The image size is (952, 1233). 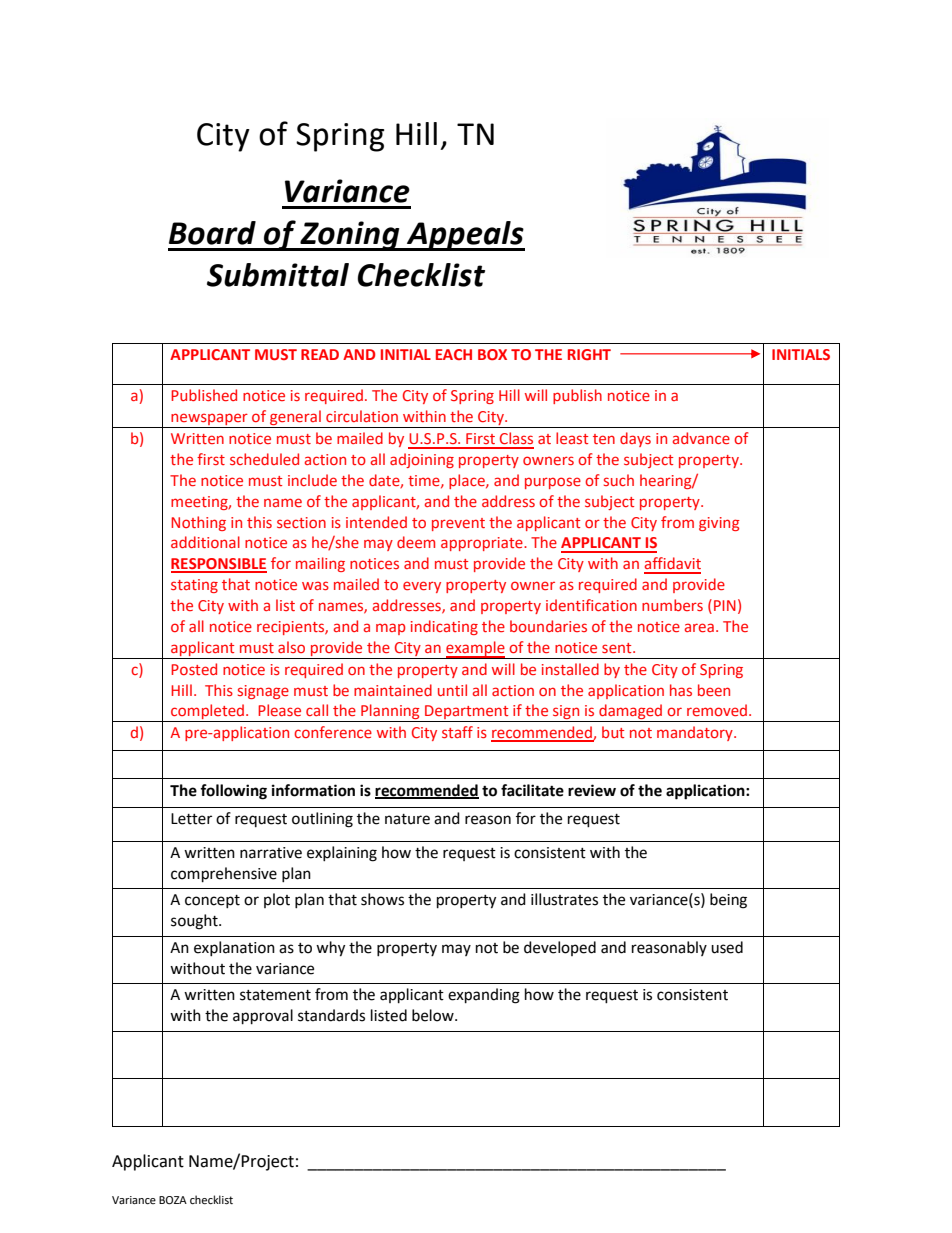 What do you see at coordinates (173, 1200) in the document?
I see `BOZA` at bounding box center [173, 1200].
